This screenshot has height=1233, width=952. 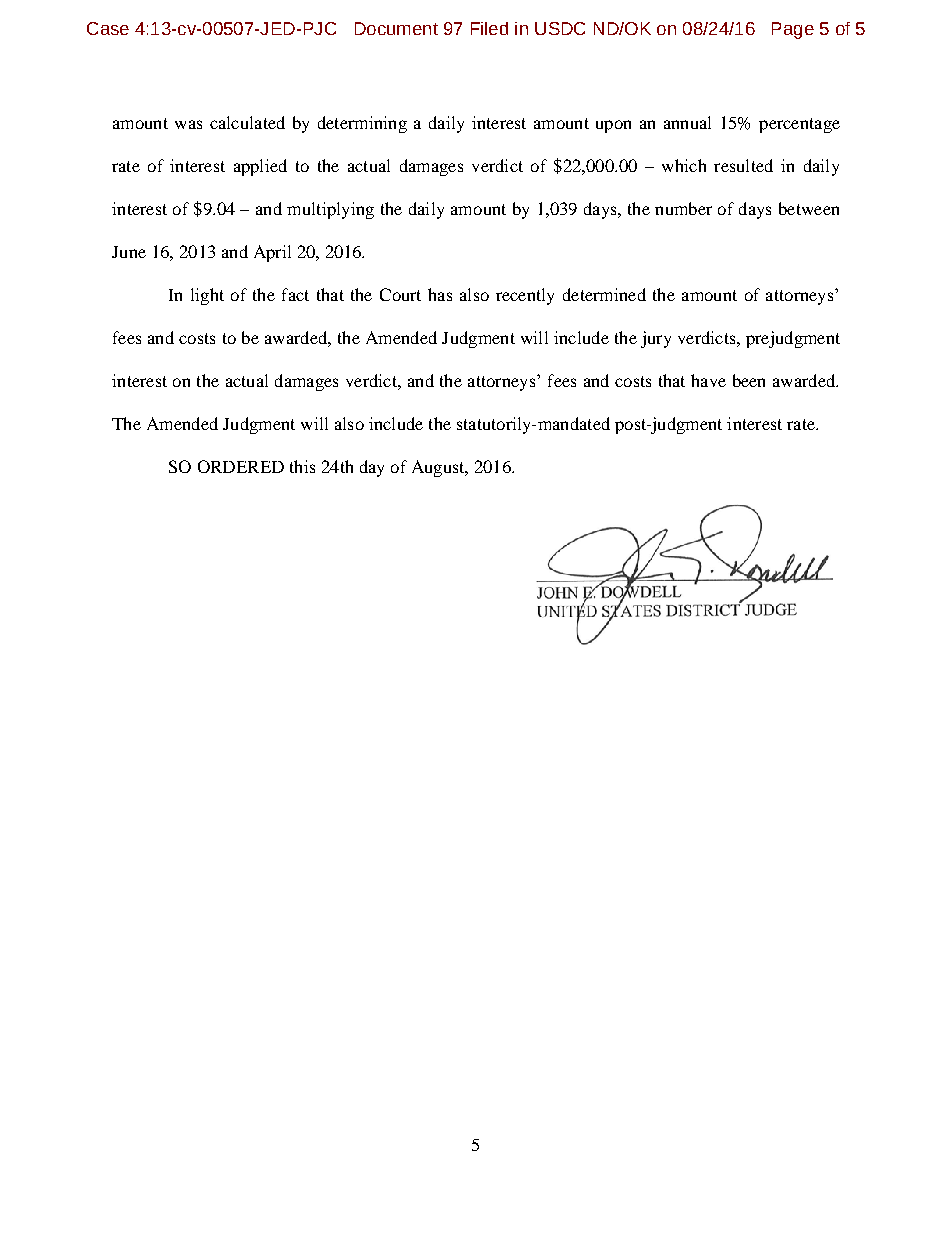 I want to click on resulted, so click(x=743, y=165).
